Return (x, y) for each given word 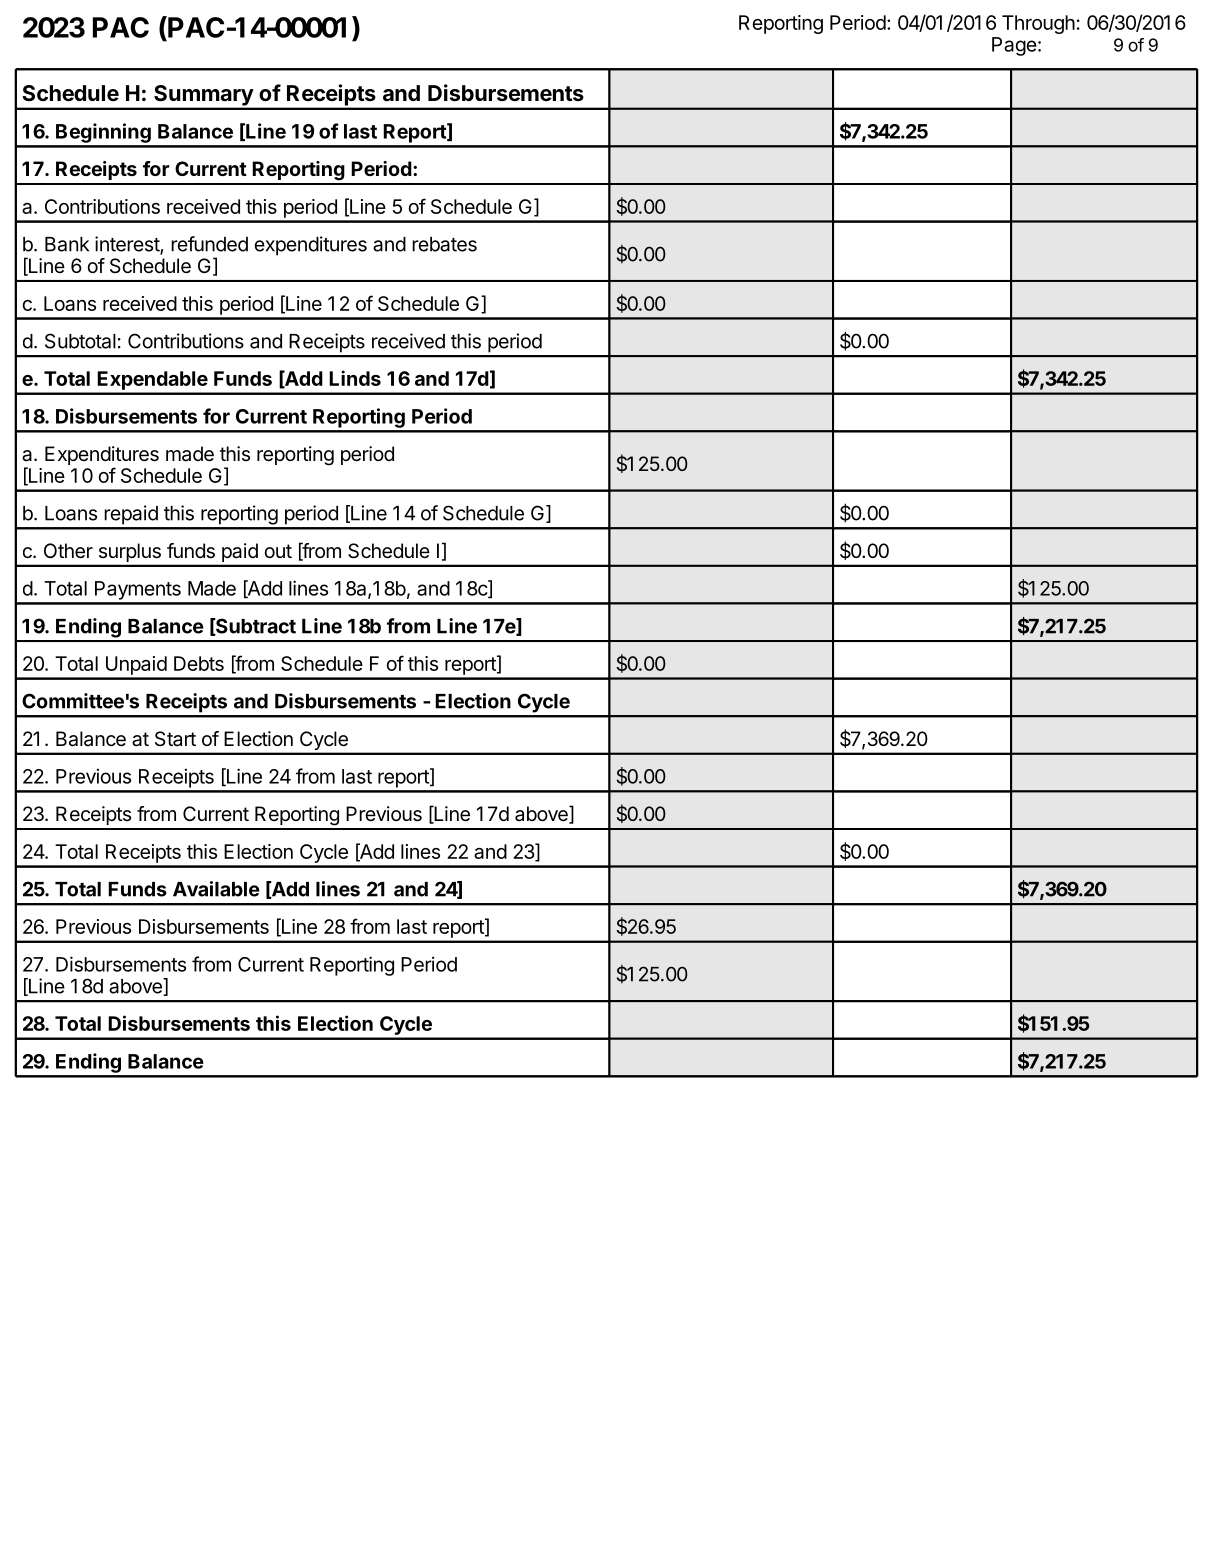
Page (1014, 46)
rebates (444, 244)
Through (1038, 24)
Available (216, 889)
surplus (130, 552)
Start (175, 738)
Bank (67, 244)
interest (128, 245)
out (278, 551)
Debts (199, 663)
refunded (209, 244)
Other (68, 551)
